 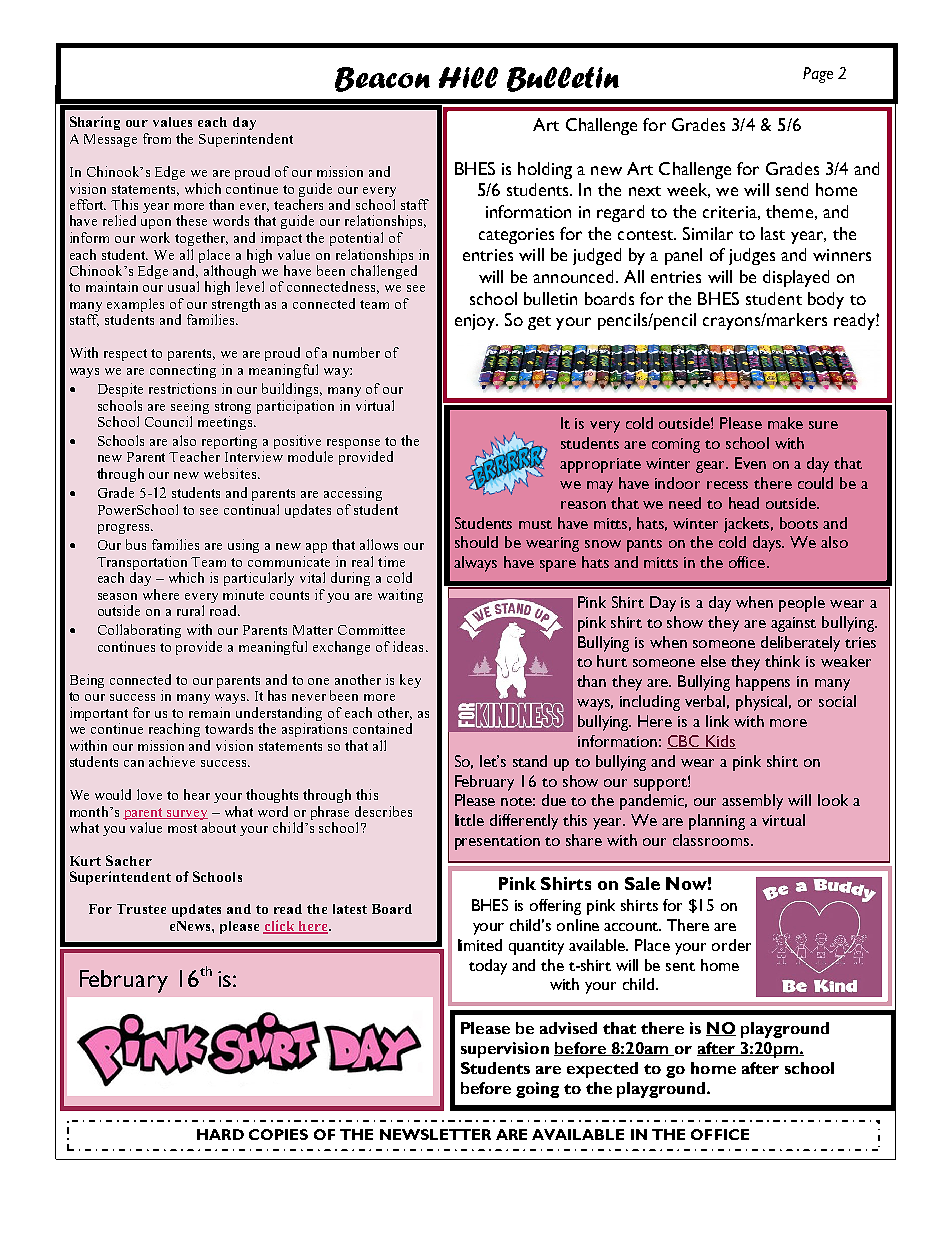 I want to click on little, so click(x=469, y=820).
